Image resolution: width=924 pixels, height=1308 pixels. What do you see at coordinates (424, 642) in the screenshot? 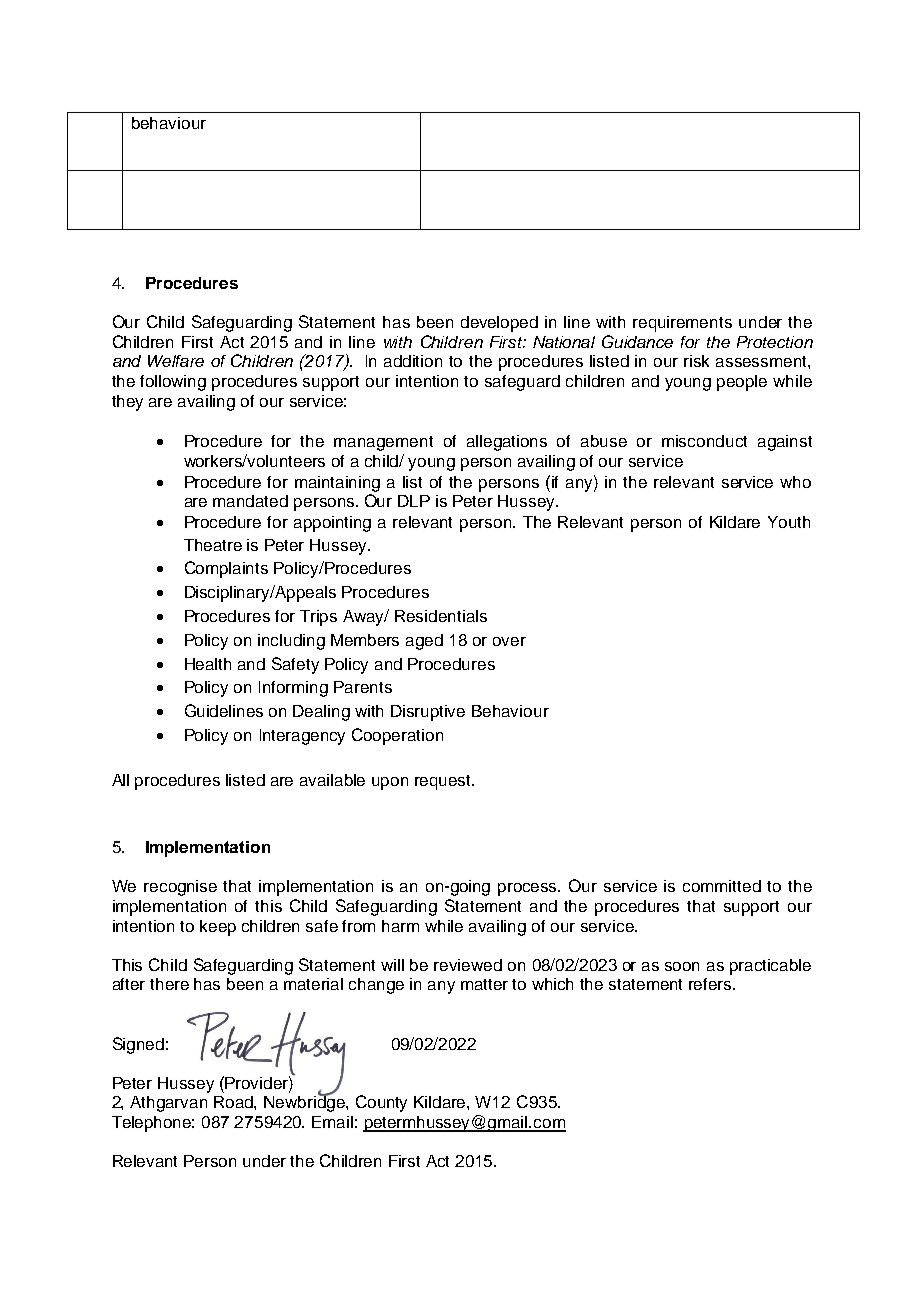
I see `aged` at bounding box center [424, 642].
